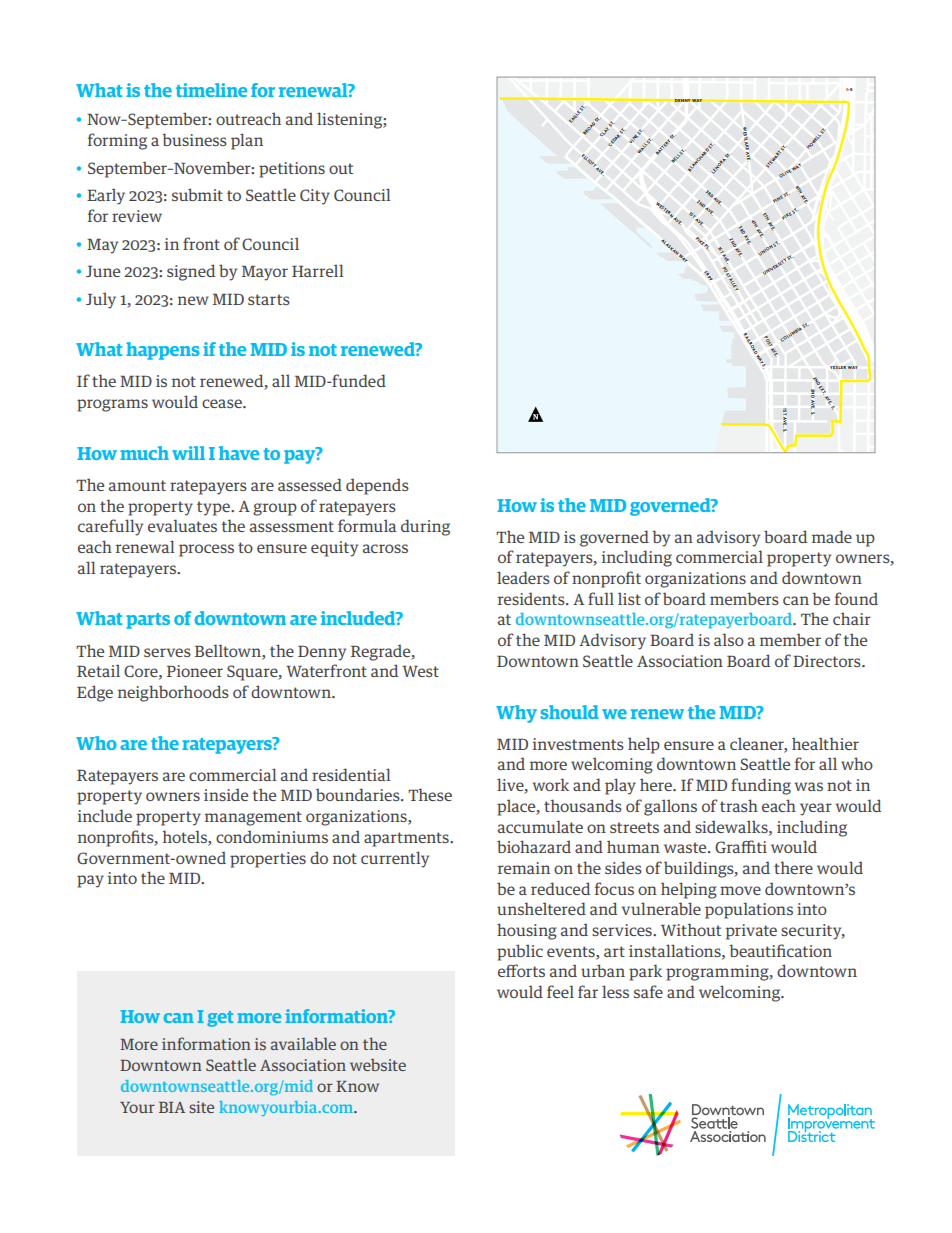 The height and width of the screenshot is (1233, 952). What do you see at coordinates (223, 403) in the screenshot?
I see `cease` at bounding box center [223, 403].
